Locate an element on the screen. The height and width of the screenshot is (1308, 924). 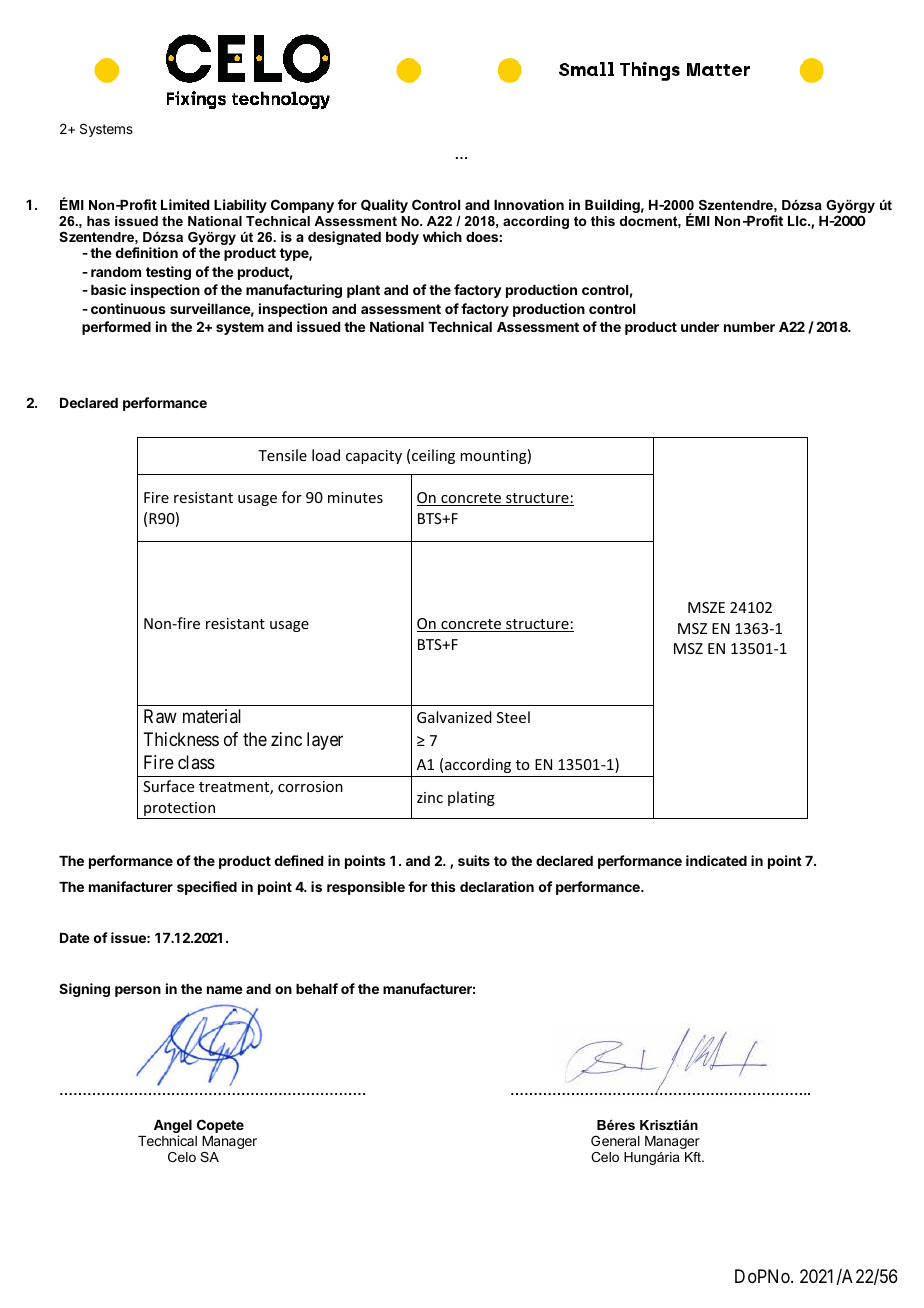
Raw is located at coordinates (160, 716).
